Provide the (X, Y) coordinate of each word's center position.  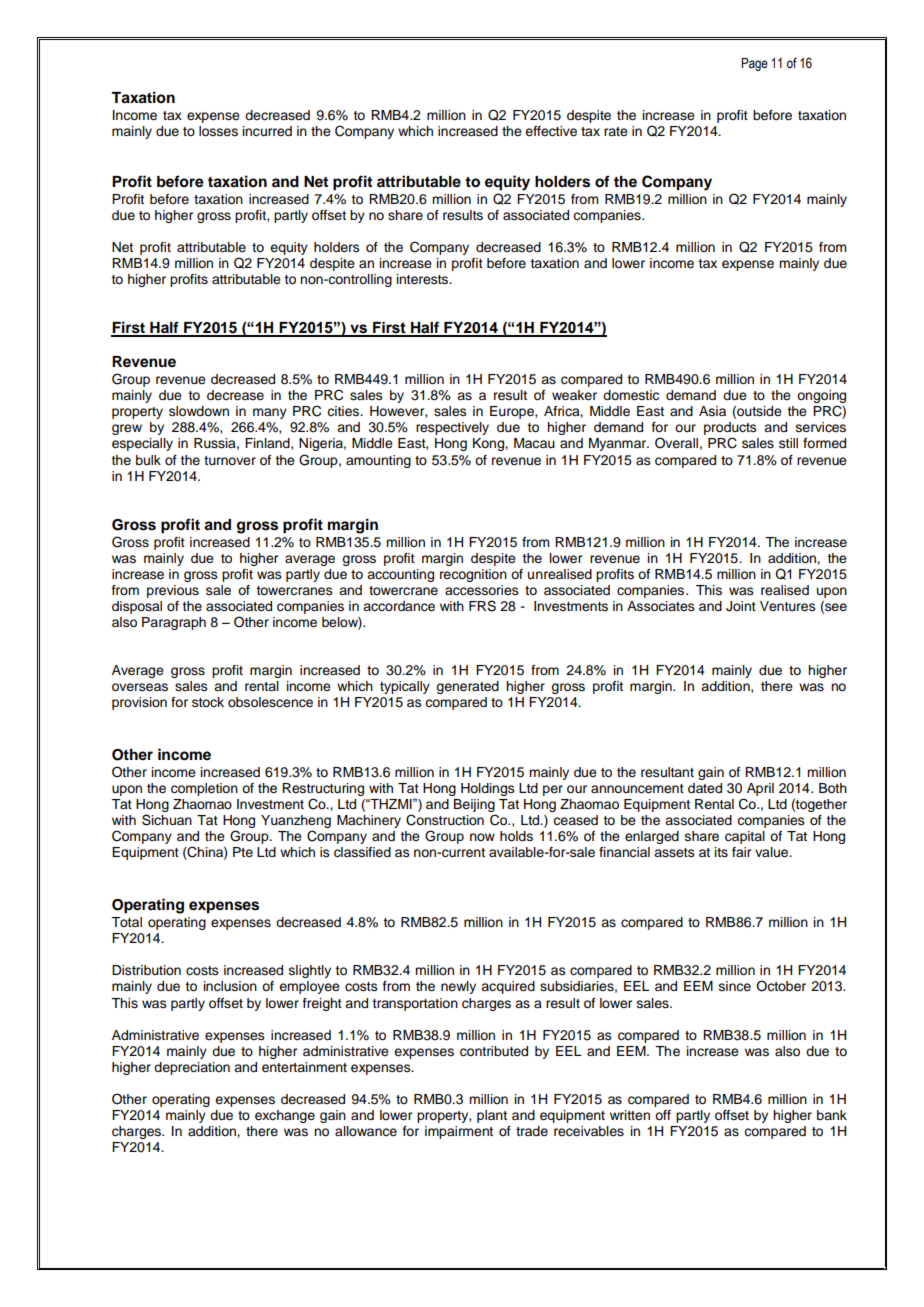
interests (424, 279)
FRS (482, 606)
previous (173, 591)
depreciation (192, 1068)
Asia (712, 411)
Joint (741, 606)
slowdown (199, 411)
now (482, 837)
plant (492, 1116)
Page (754, 64)
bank (832, 1115)
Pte (243, 852)
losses (218, 131)
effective (551, 131)
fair (741, 852)
